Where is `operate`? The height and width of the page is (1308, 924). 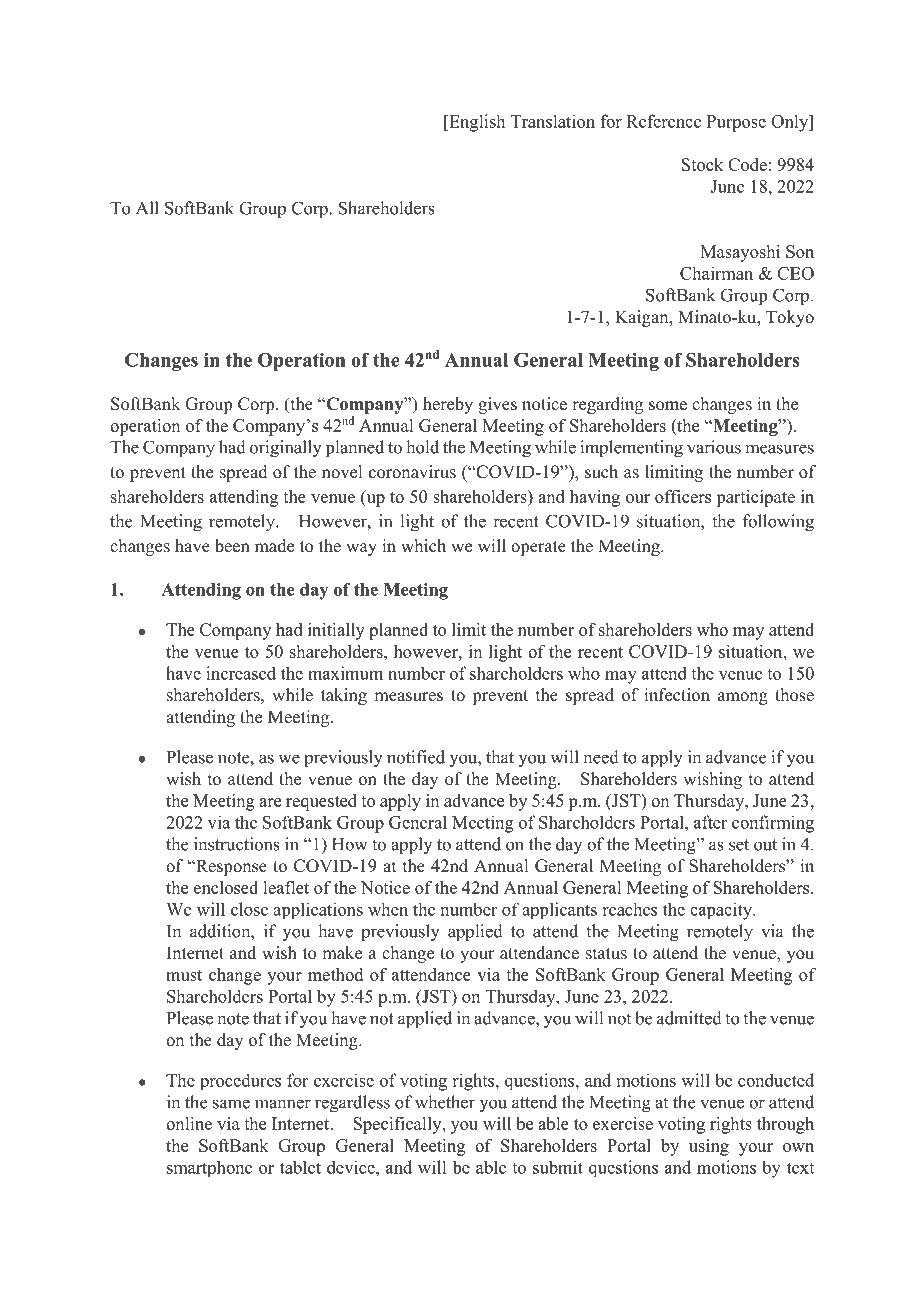 operate is located at coordinates (538, 548).
